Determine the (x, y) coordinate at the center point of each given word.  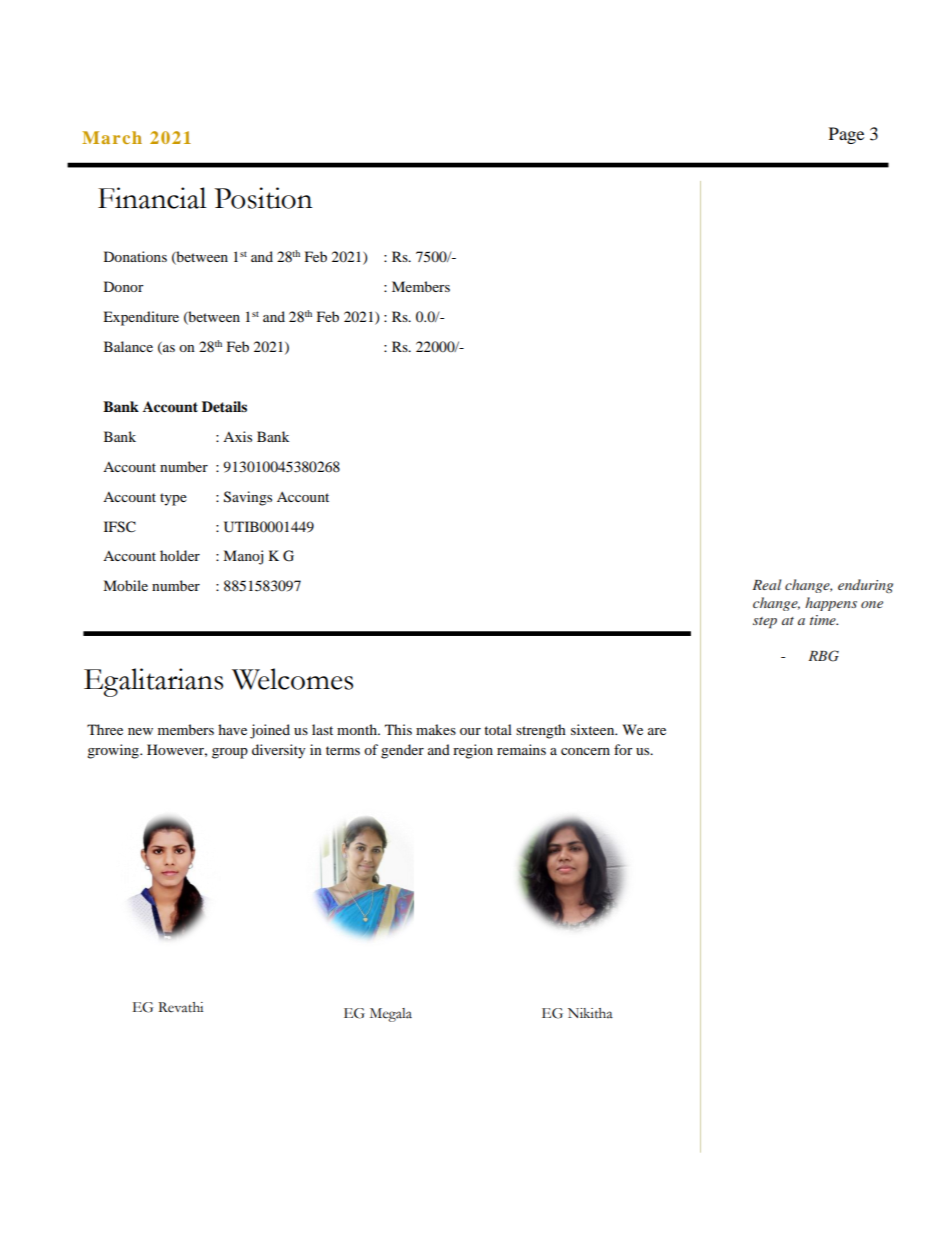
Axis (237, 436)
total (498, 729)
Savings (248, 498)
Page (846, 135)
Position (263, 198)
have (232, 729)
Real (767, 584)
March (112, 137)
